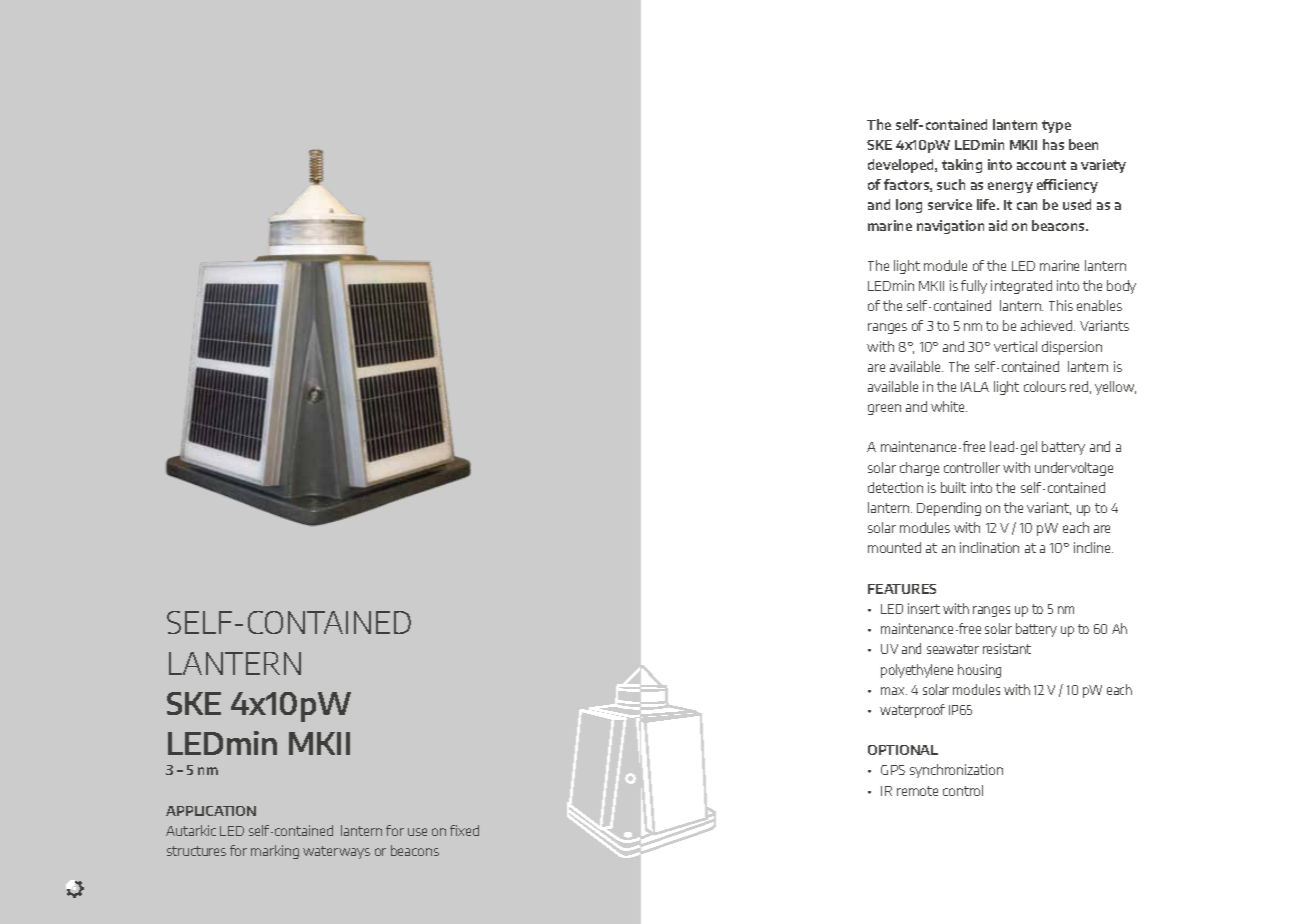  What do you see at coordinates (895, 487) in the screenshot?
I see `detection` at bounding box center [895, 487].
